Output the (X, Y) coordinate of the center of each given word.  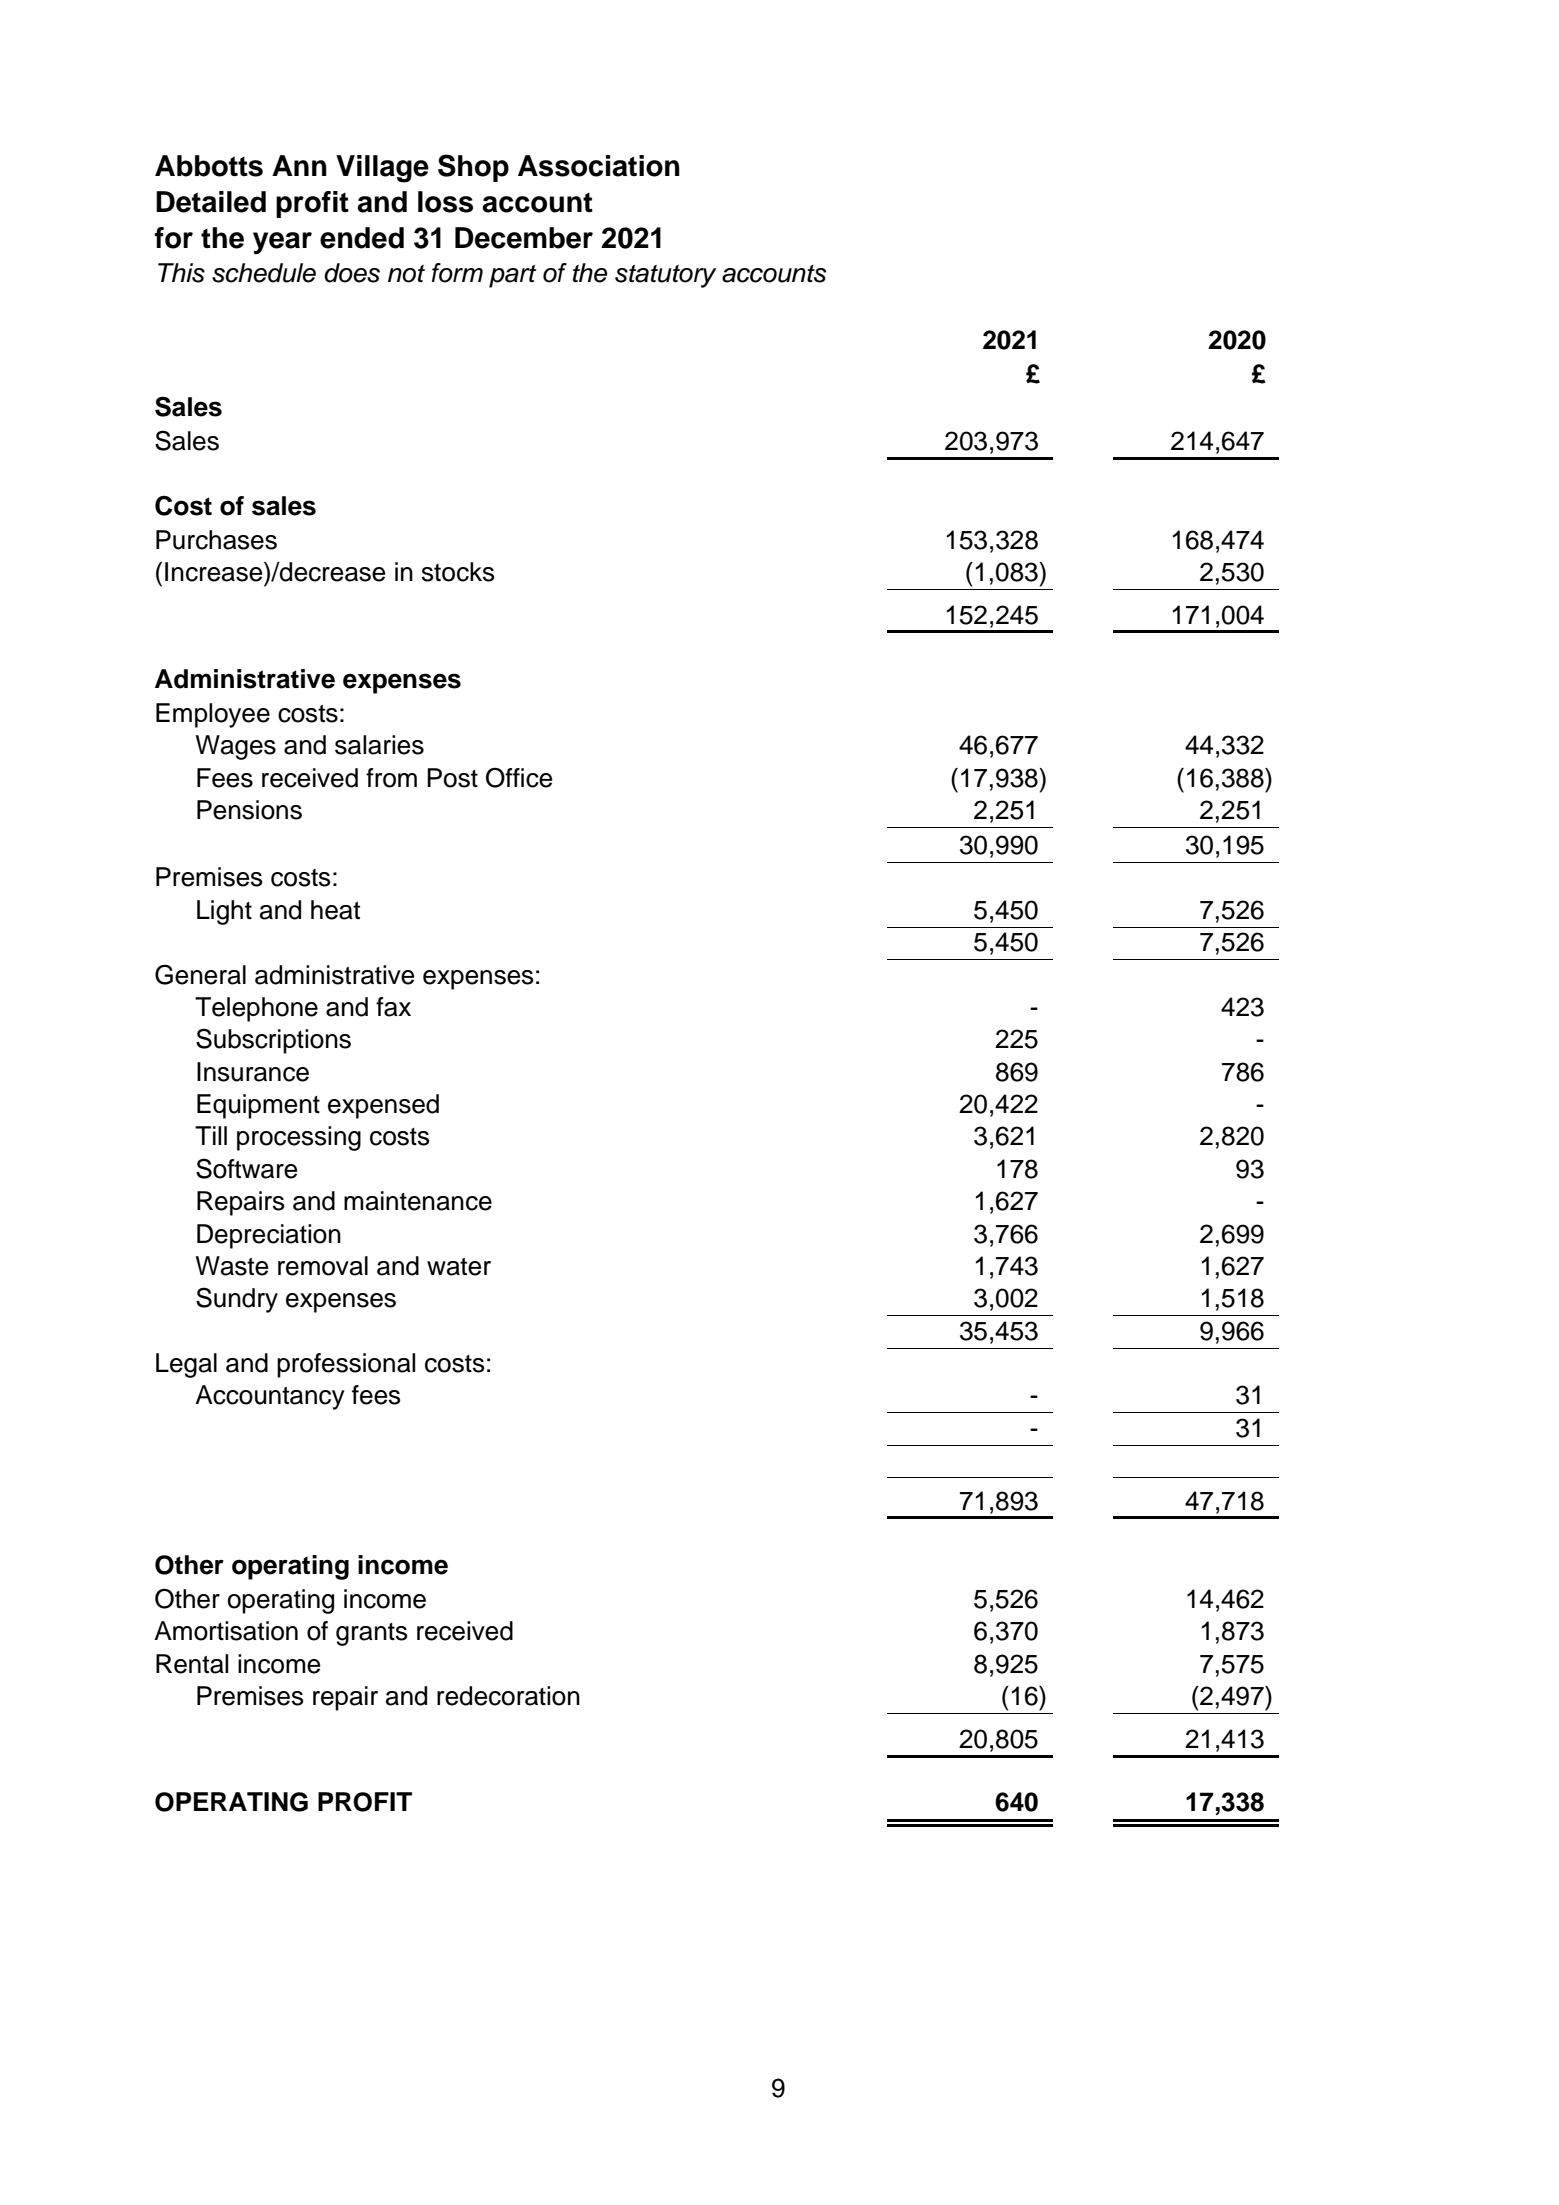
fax (393, 1007)
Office (519, 777)
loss (445, 202)
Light (224, 912)
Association (599, 166)
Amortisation (226, 1631)
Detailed (211, 202)
